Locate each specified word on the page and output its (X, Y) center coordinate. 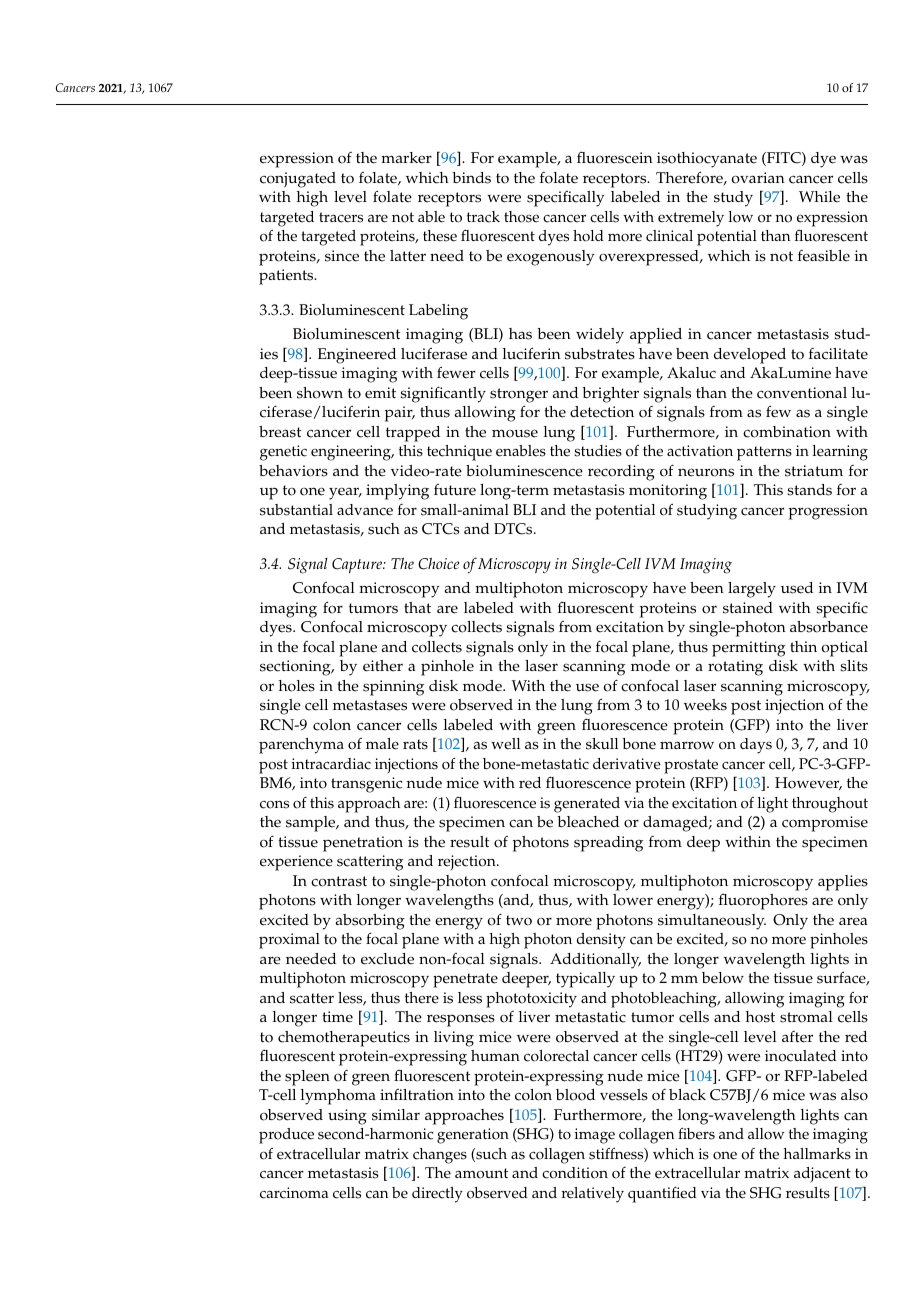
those (521, 217)
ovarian (758, 178)
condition (575, 1173)
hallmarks (817, 1154)
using (347, 1117)
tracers (341, 217)
